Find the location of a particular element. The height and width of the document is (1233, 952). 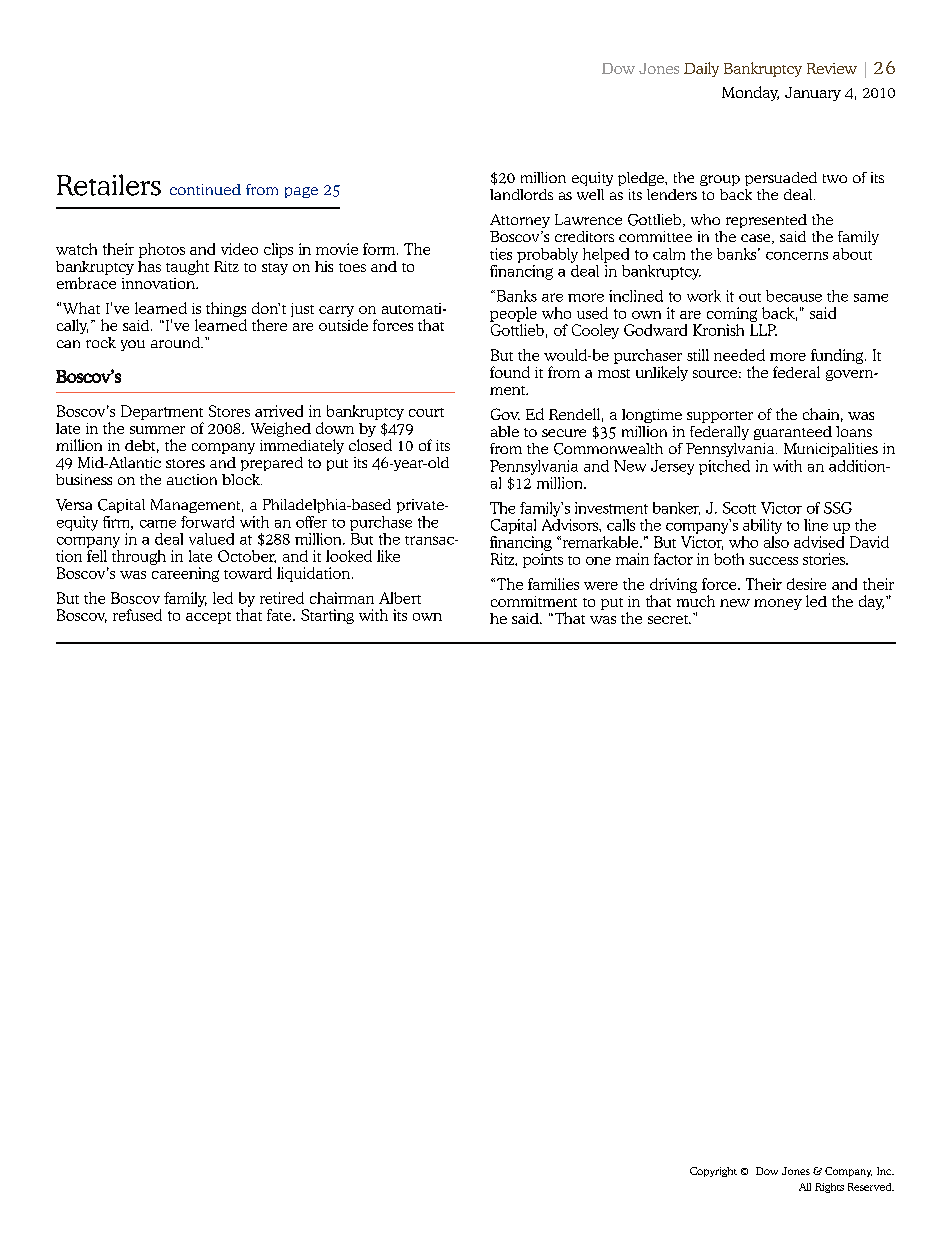

supporter is located at coordinates (720, 417).
